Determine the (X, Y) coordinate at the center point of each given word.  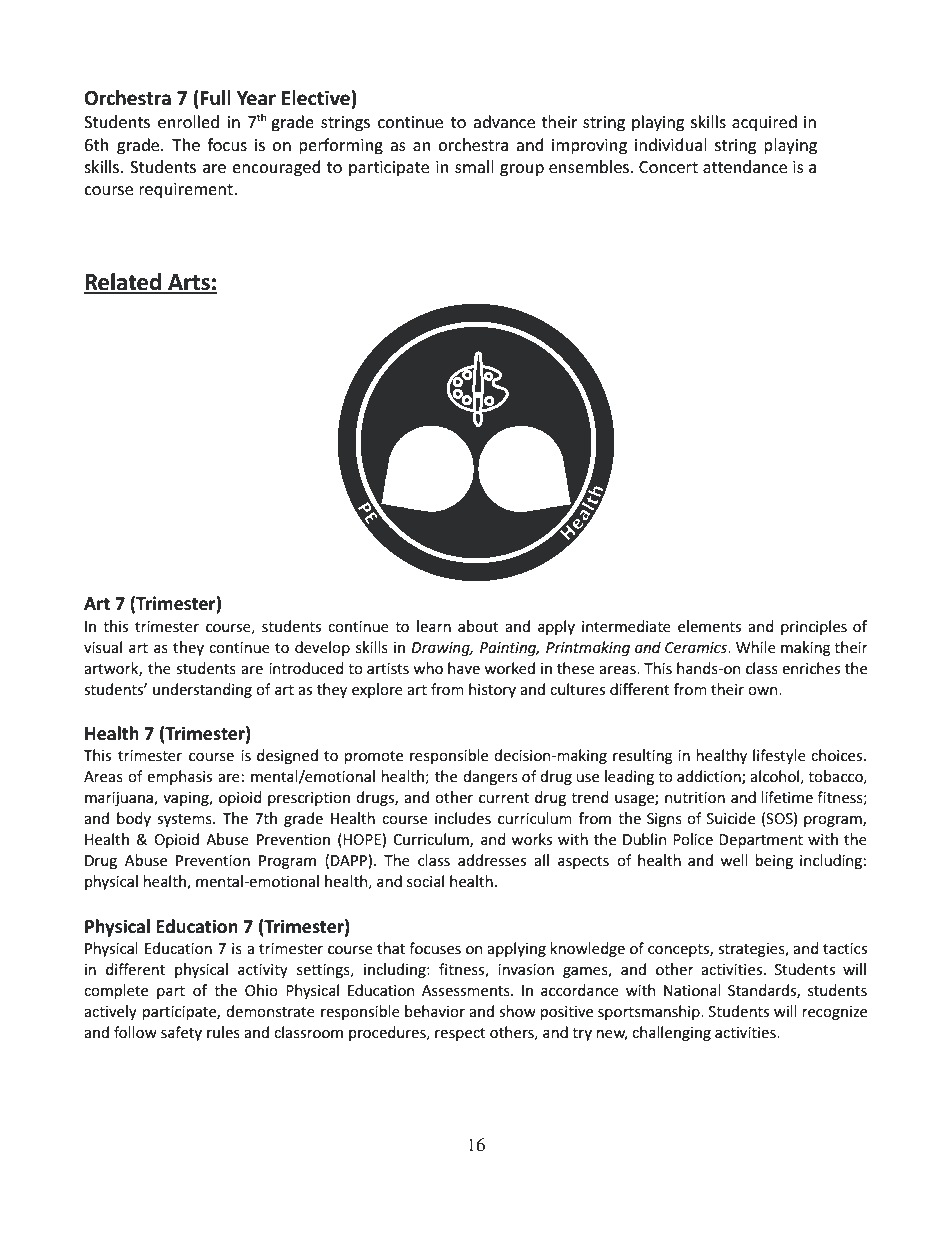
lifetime (787, 797)
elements (709, 626)
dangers (490, 777)
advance (504, 121)
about (478, 626)
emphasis (179, 777)
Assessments (467, 990)
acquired (764, 123)
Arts (189, 283)
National (692, 990)
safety (181, 1033)
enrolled (188, 121)
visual (103, 647)
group (522, 170)
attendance (745, 166)
